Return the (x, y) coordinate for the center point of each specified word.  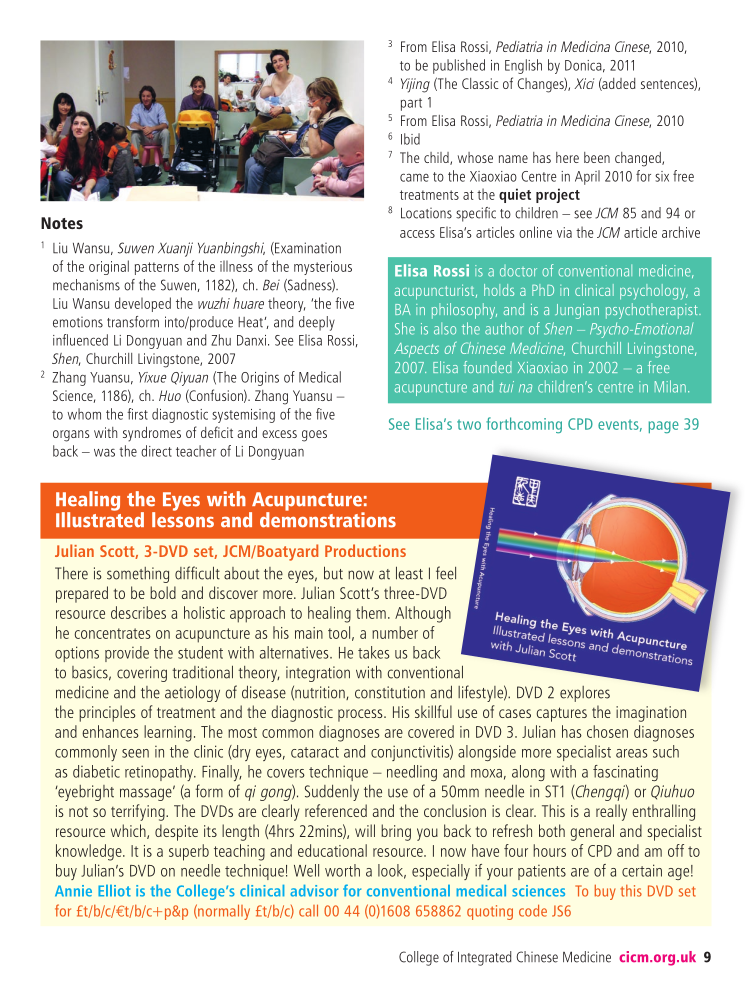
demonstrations (328, 519)
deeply (317, 323)
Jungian (577, 311)
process (361, 715)
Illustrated (100, 519)
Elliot (114, 891)
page (664, 427)
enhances (110, 731)
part (411, 104)
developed (143, 304)
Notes (62, 223)
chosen (607, 731)
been (597, 157)
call (308, 910)
